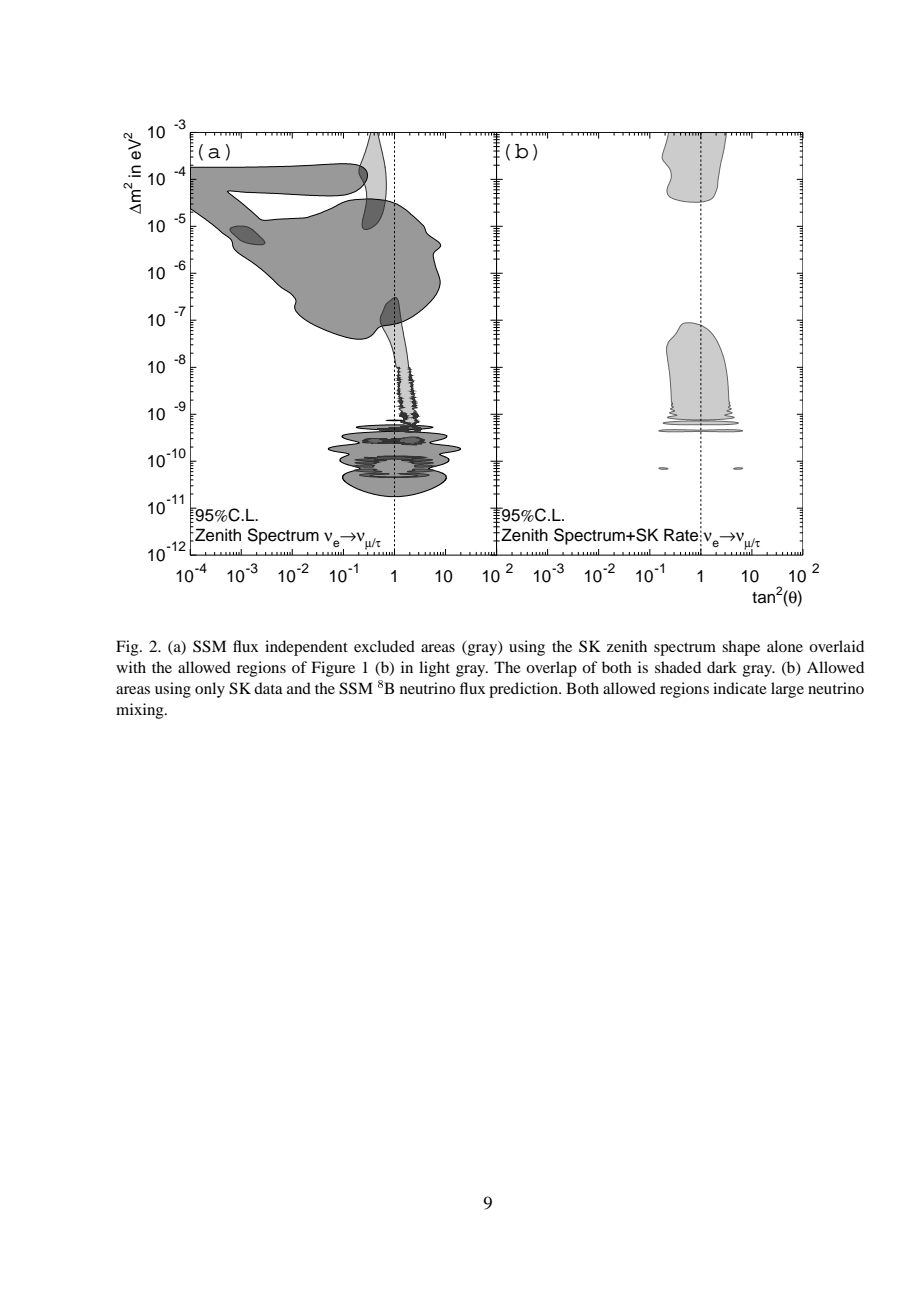 The height and width of the screenshot is (1308, 924). I want to click on with, so click(131, 667).
